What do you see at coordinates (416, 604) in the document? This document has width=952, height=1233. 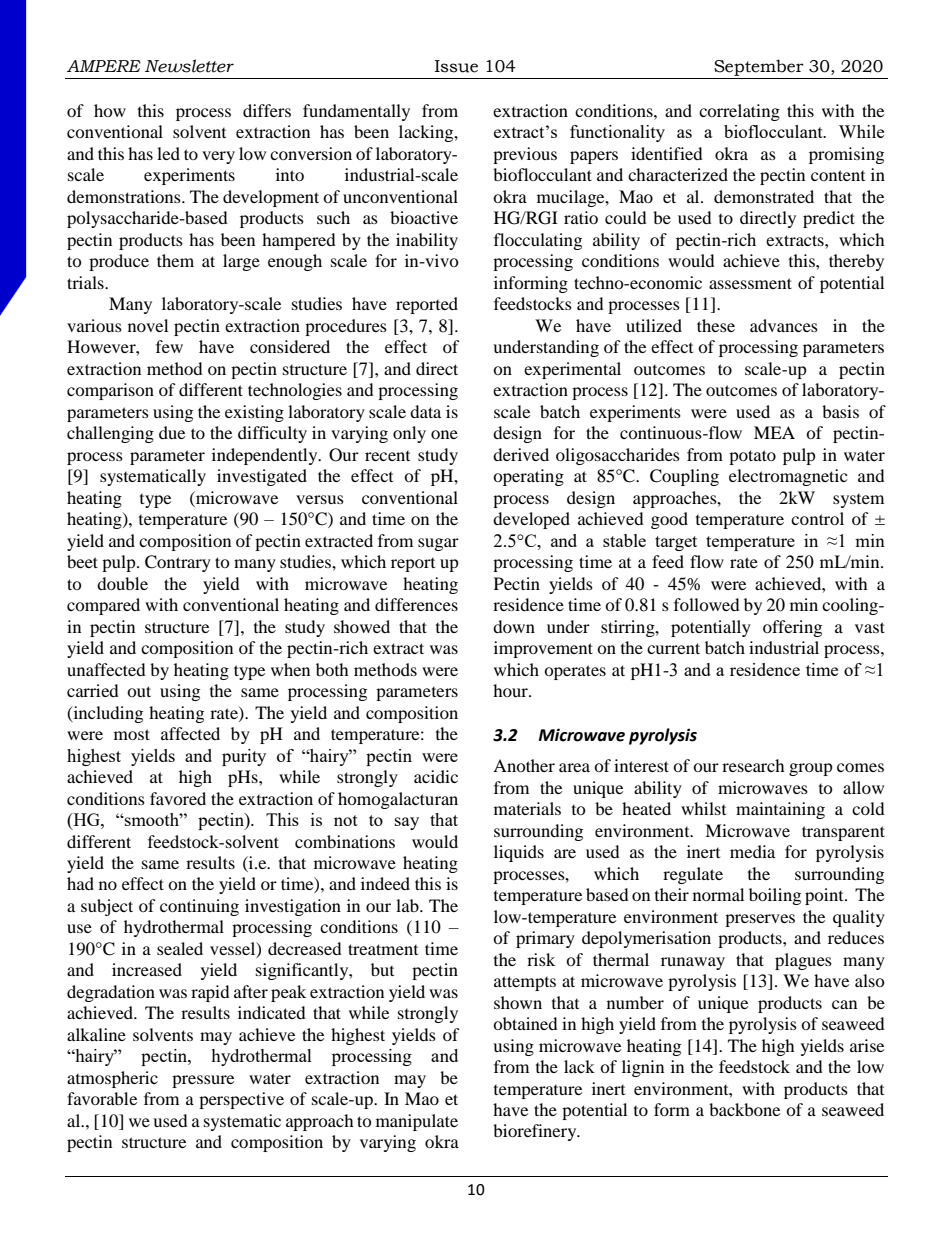 I see `differences` at bounding box center [416, 604].
